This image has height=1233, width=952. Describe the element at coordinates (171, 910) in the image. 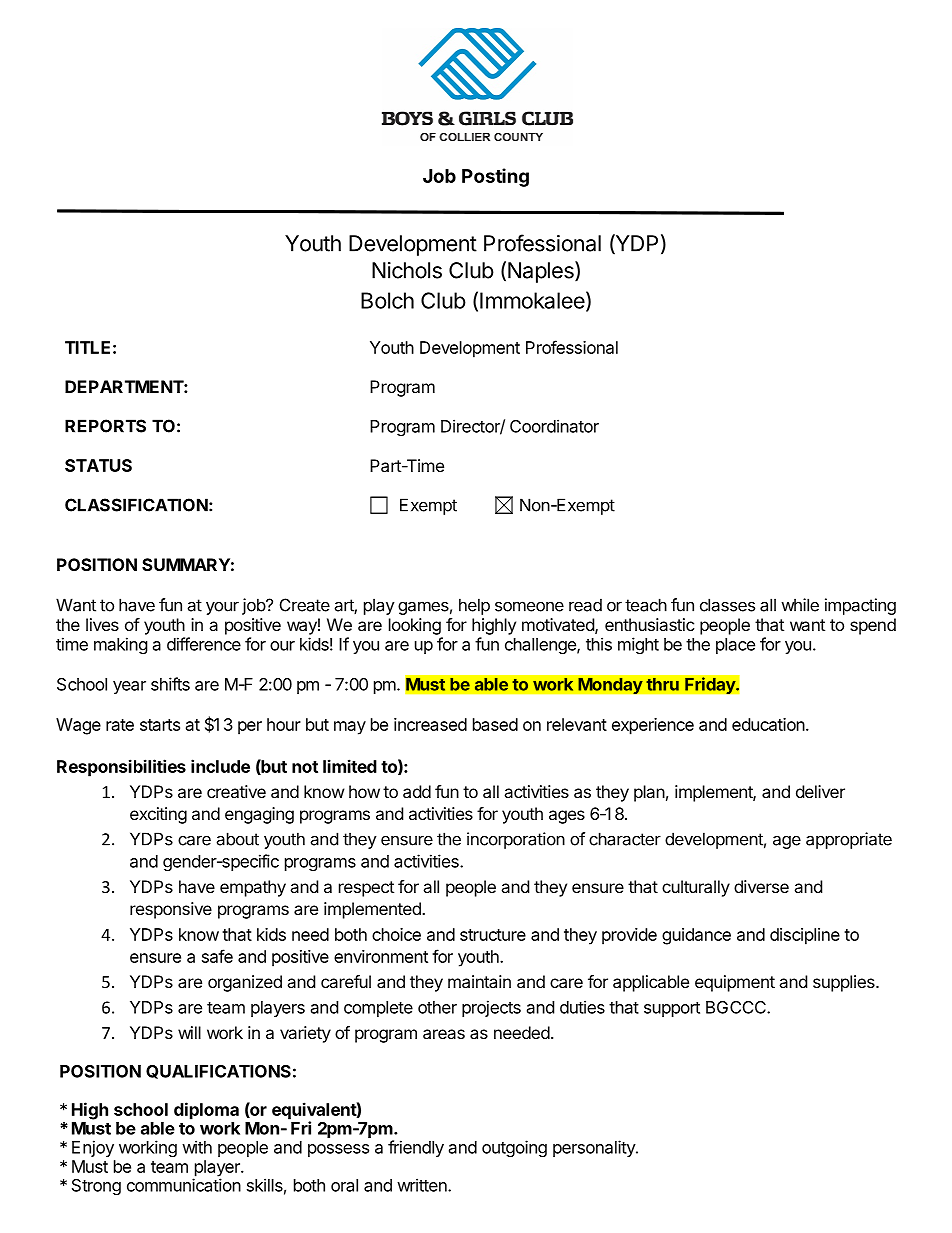

I see `responsive` at that location.
